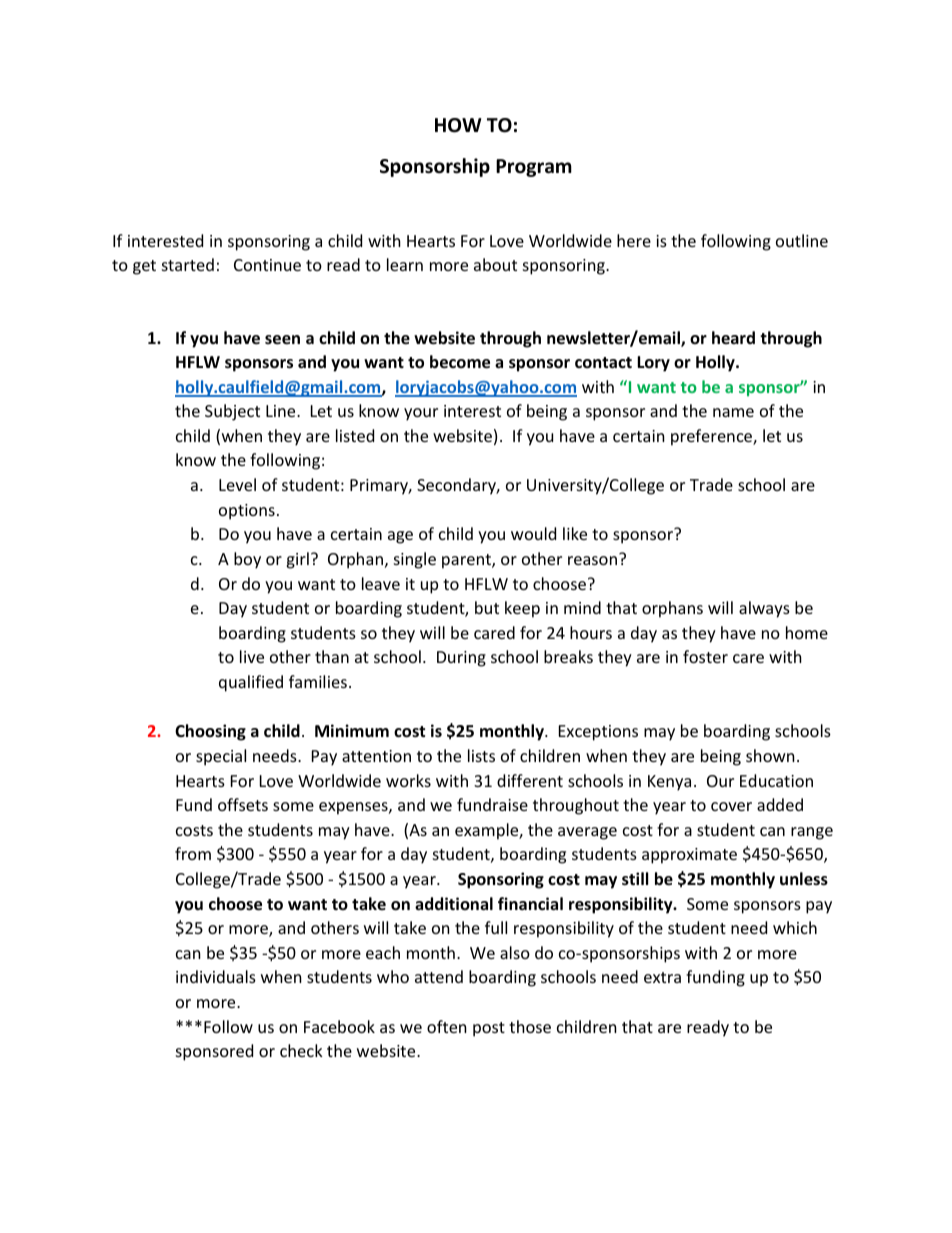  Describe the element at coordinates (188, 264) in the screenshot. I see `started` at that location.
